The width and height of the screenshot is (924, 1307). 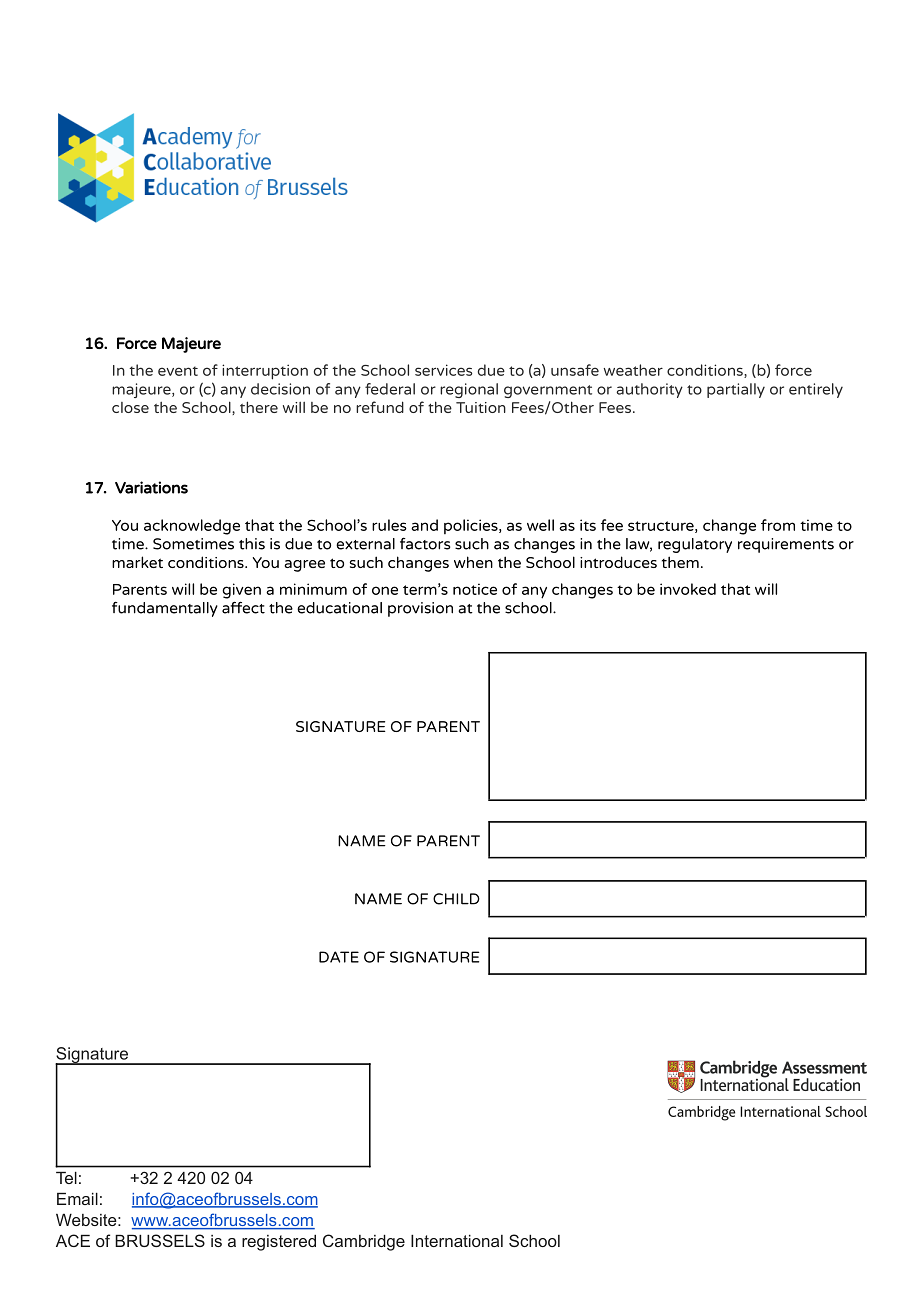 What do you see at coordinates (77, 1198) in the screenshot?
I see `Email` at bounding box center [77, 1198].
